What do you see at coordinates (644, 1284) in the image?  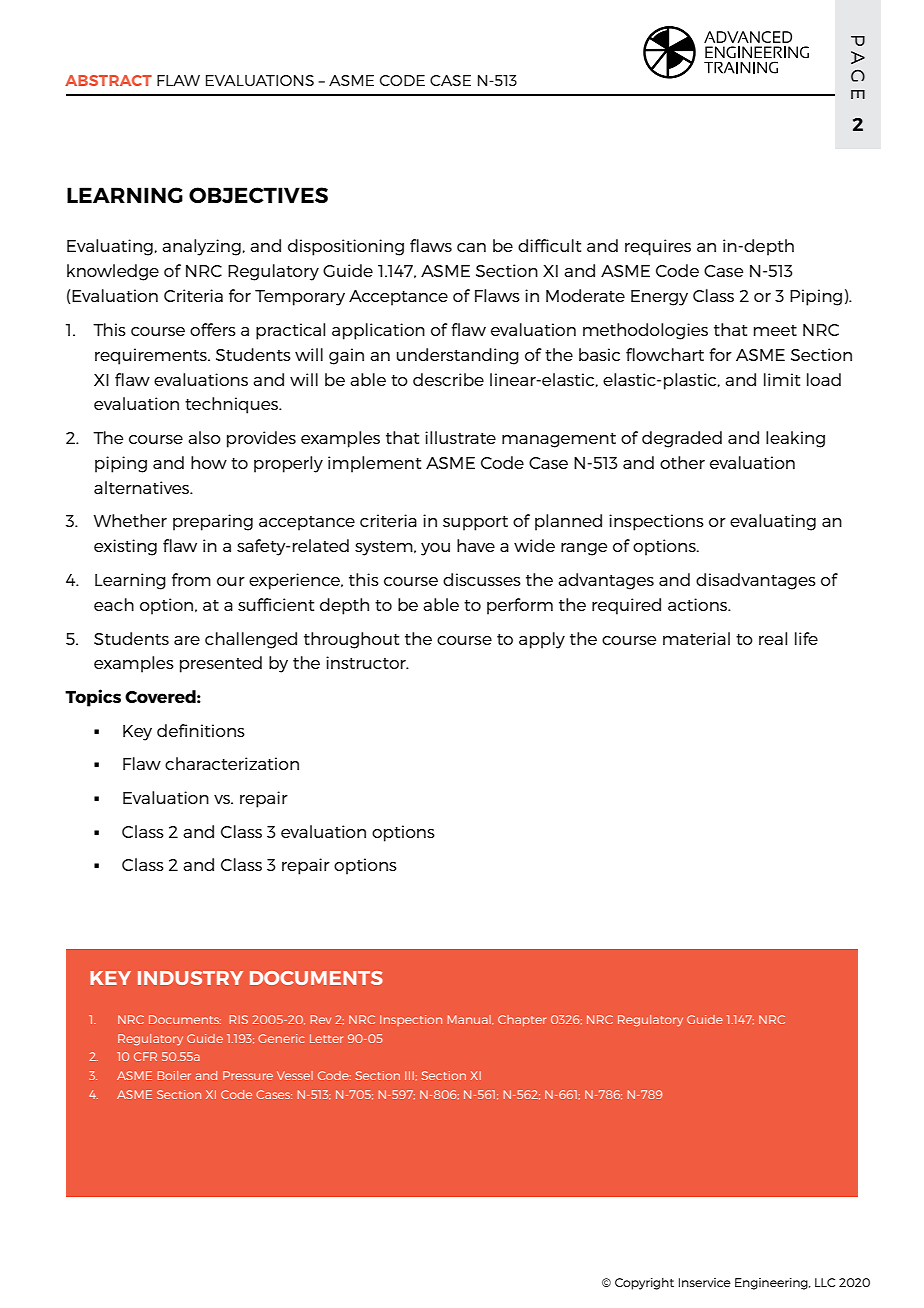 I see `Copyright` at bounding box center [644, 1284].
